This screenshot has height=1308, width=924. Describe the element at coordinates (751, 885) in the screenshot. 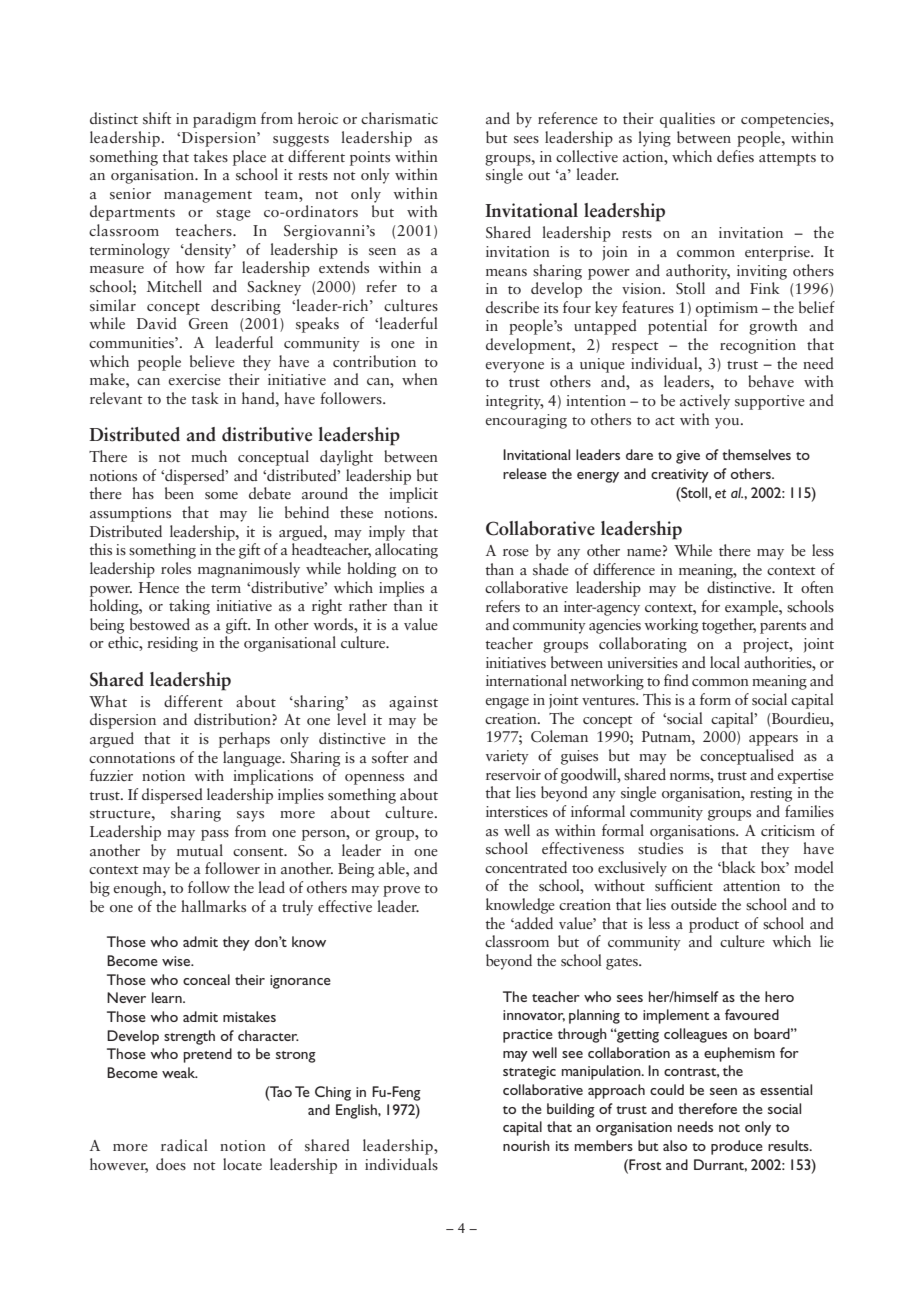

I see `attention` at that location.
